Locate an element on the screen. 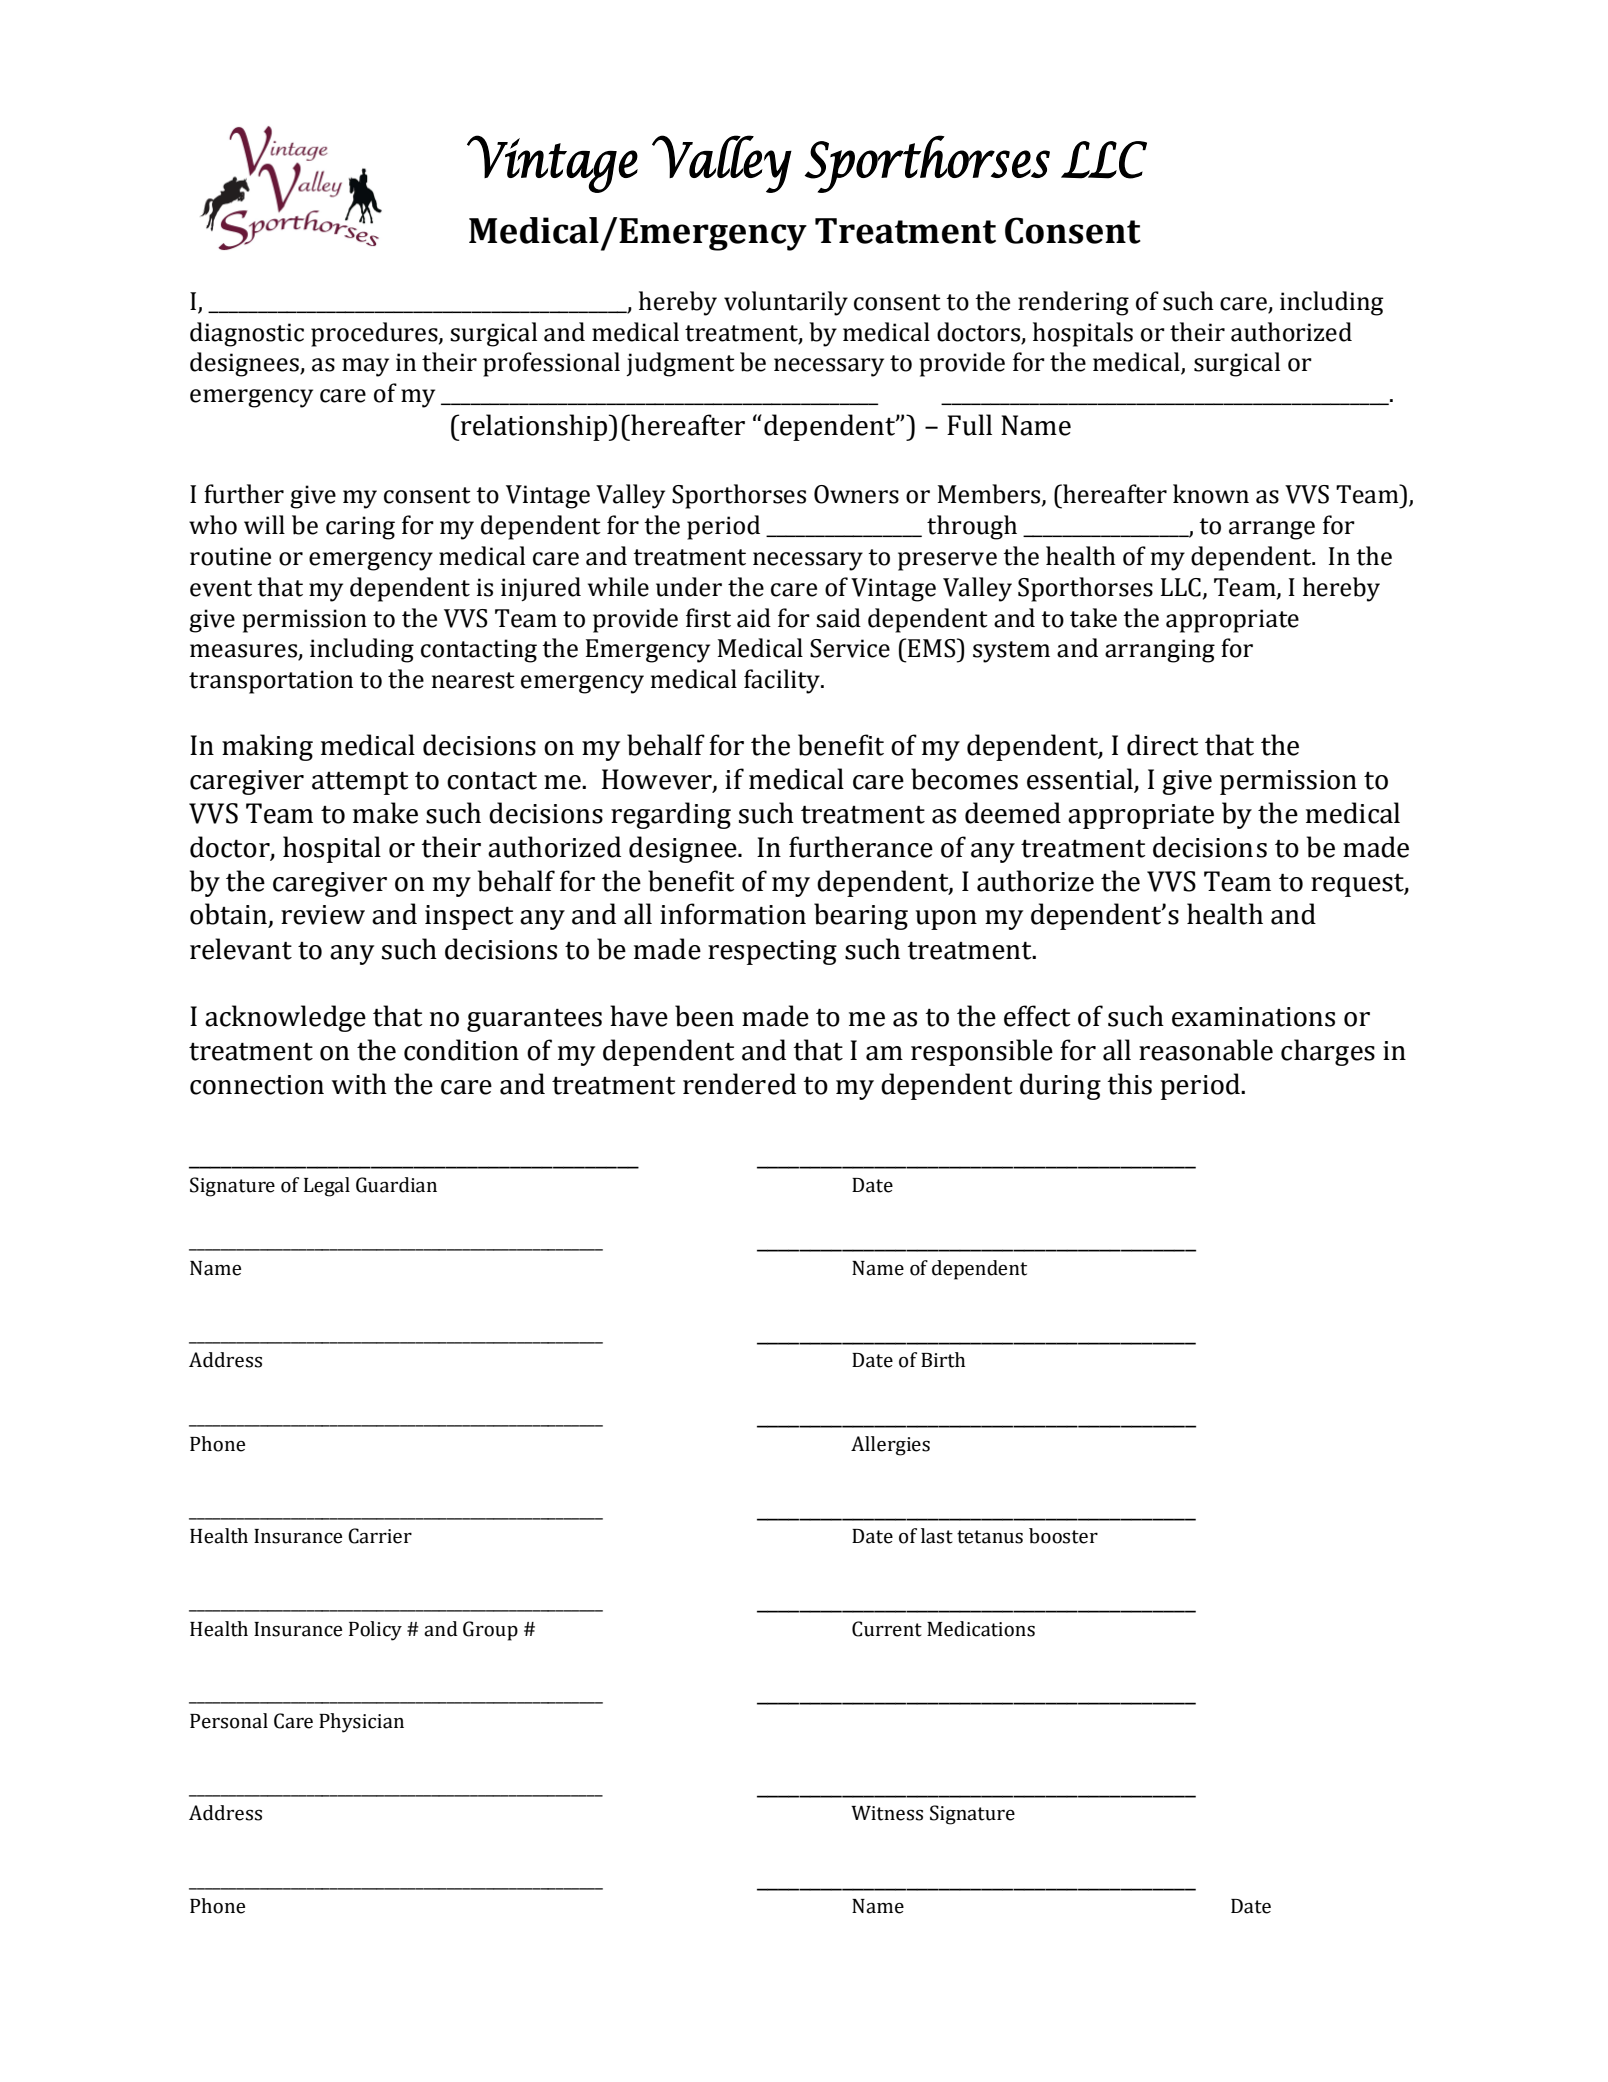 This screenshot has width=1608, height=2082. rendering is located at coordinates (1073, 303).
